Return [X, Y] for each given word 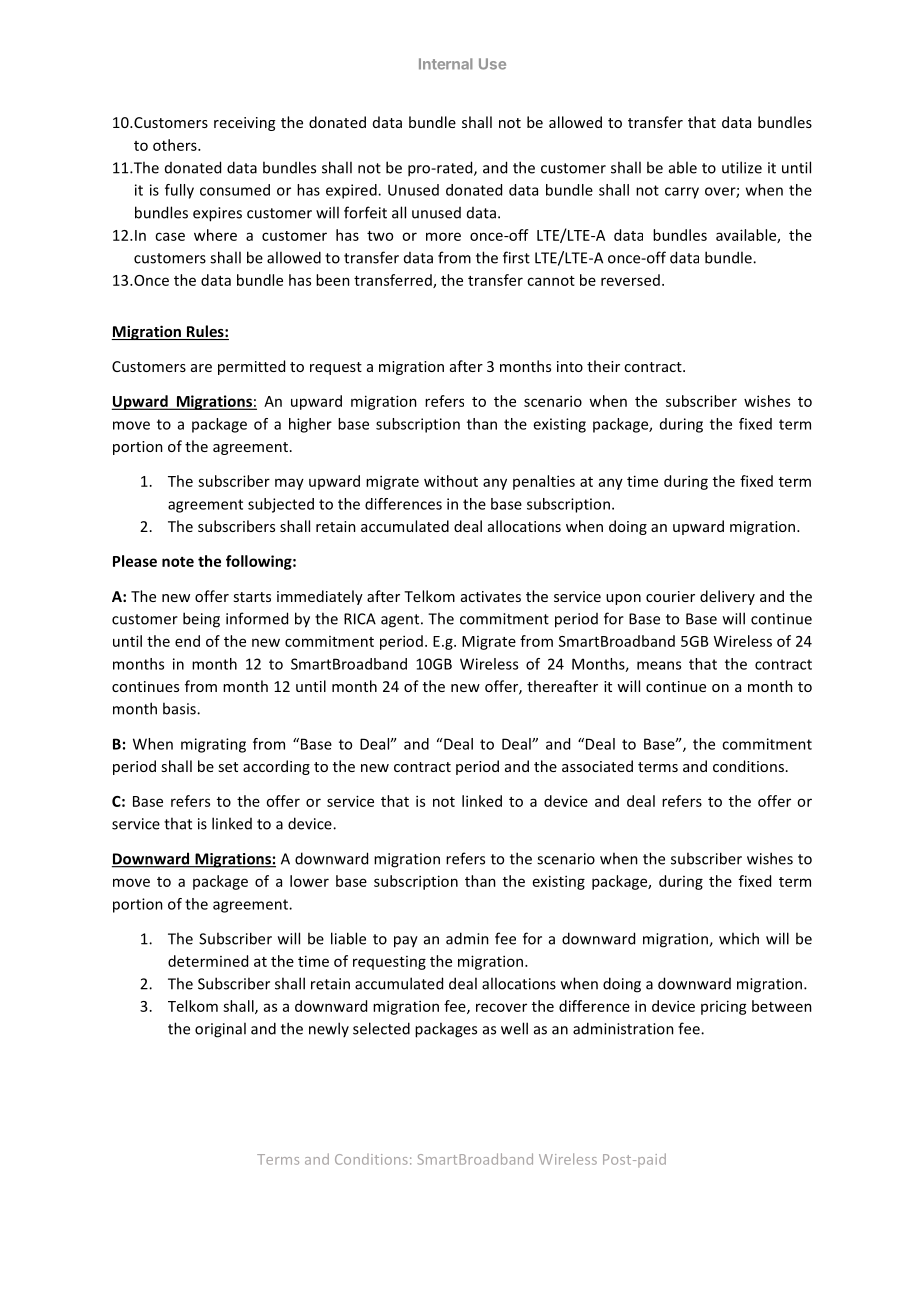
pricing [724, 1007]
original [220, 1030]
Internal [446, 64]
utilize [742, 167]
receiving [244, 124]
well [514, 1028]
